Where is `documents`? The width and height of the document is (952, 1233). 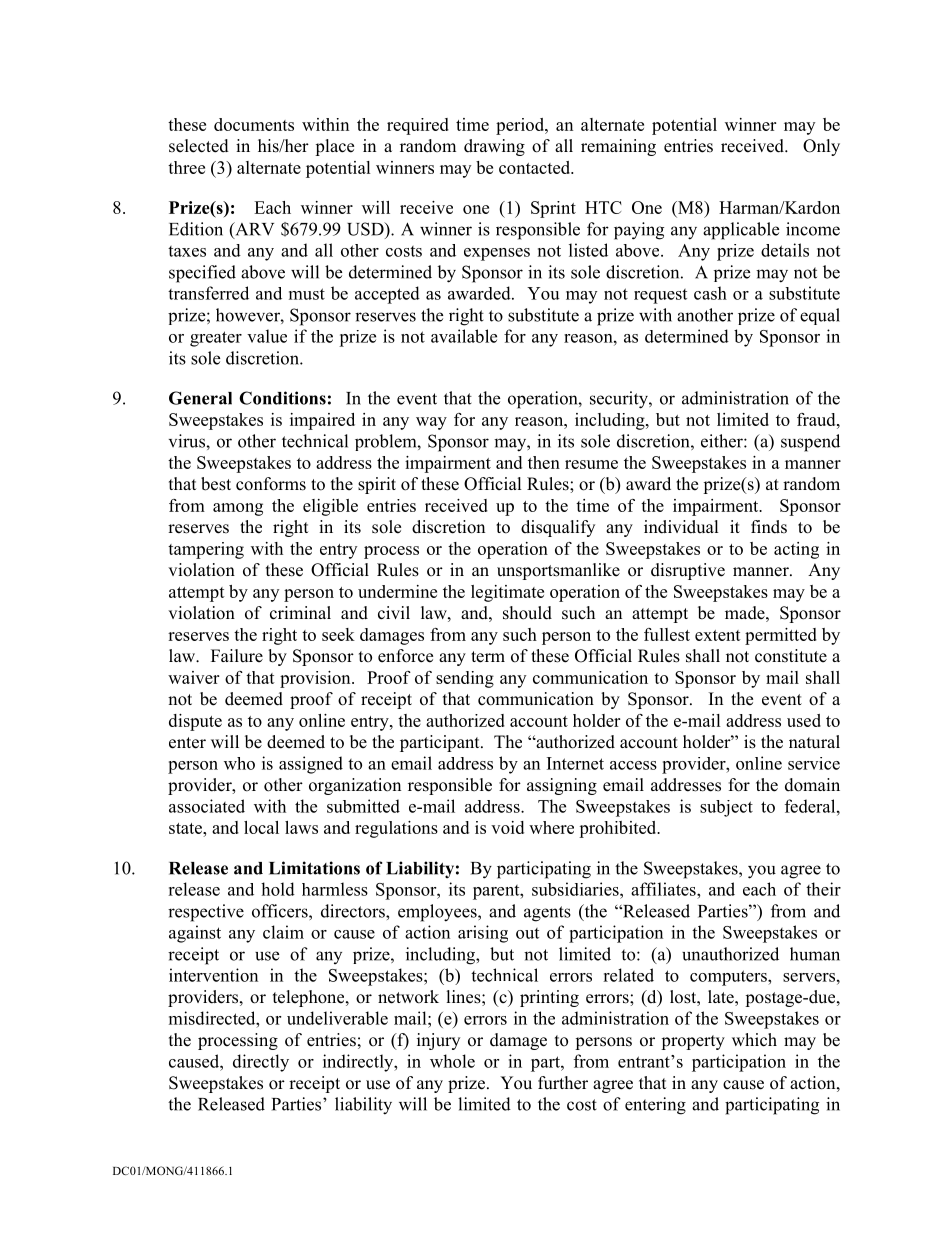 documents is located at coordinates (254, 124).
